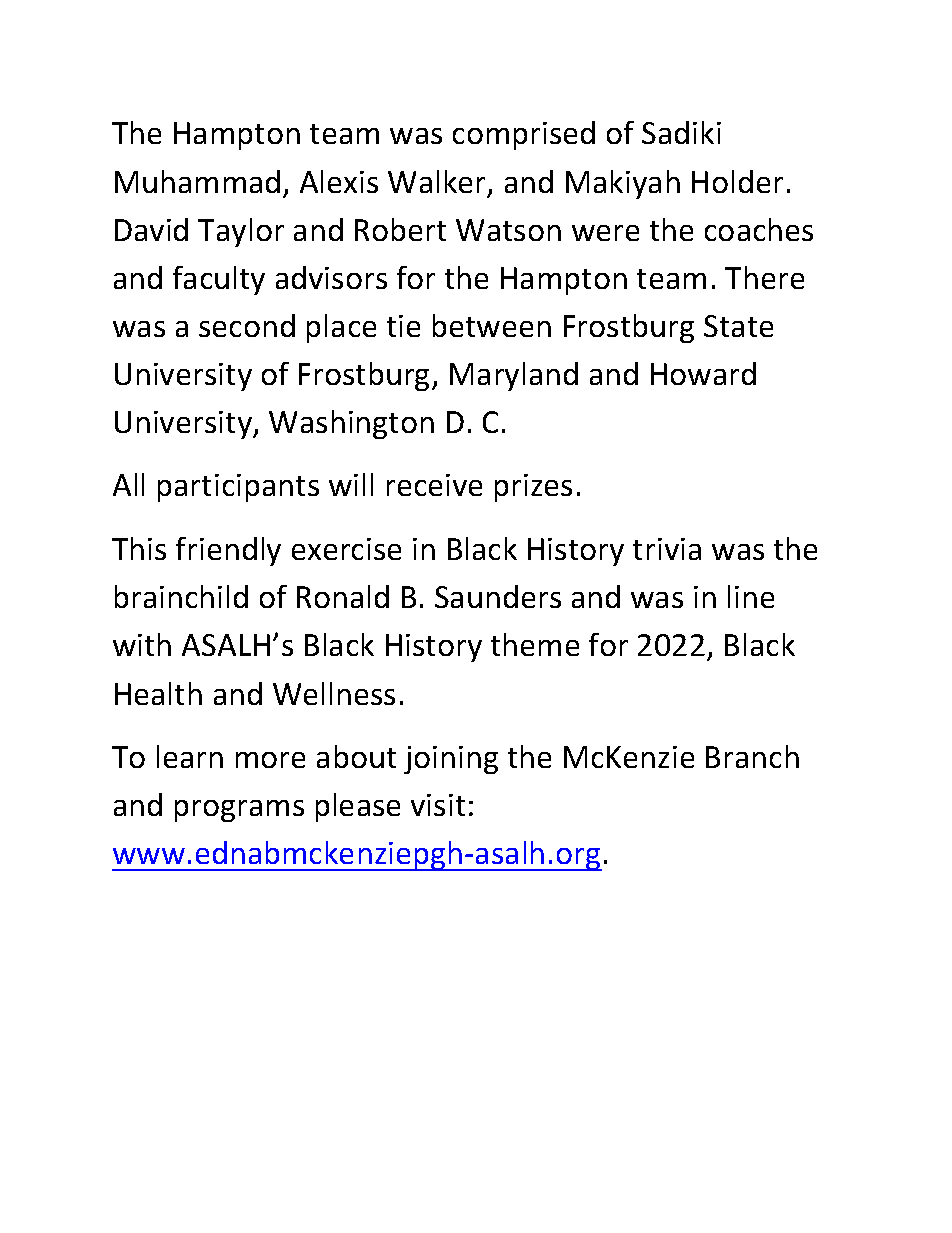  I want to click on Muhammad, so click(197, 181).
